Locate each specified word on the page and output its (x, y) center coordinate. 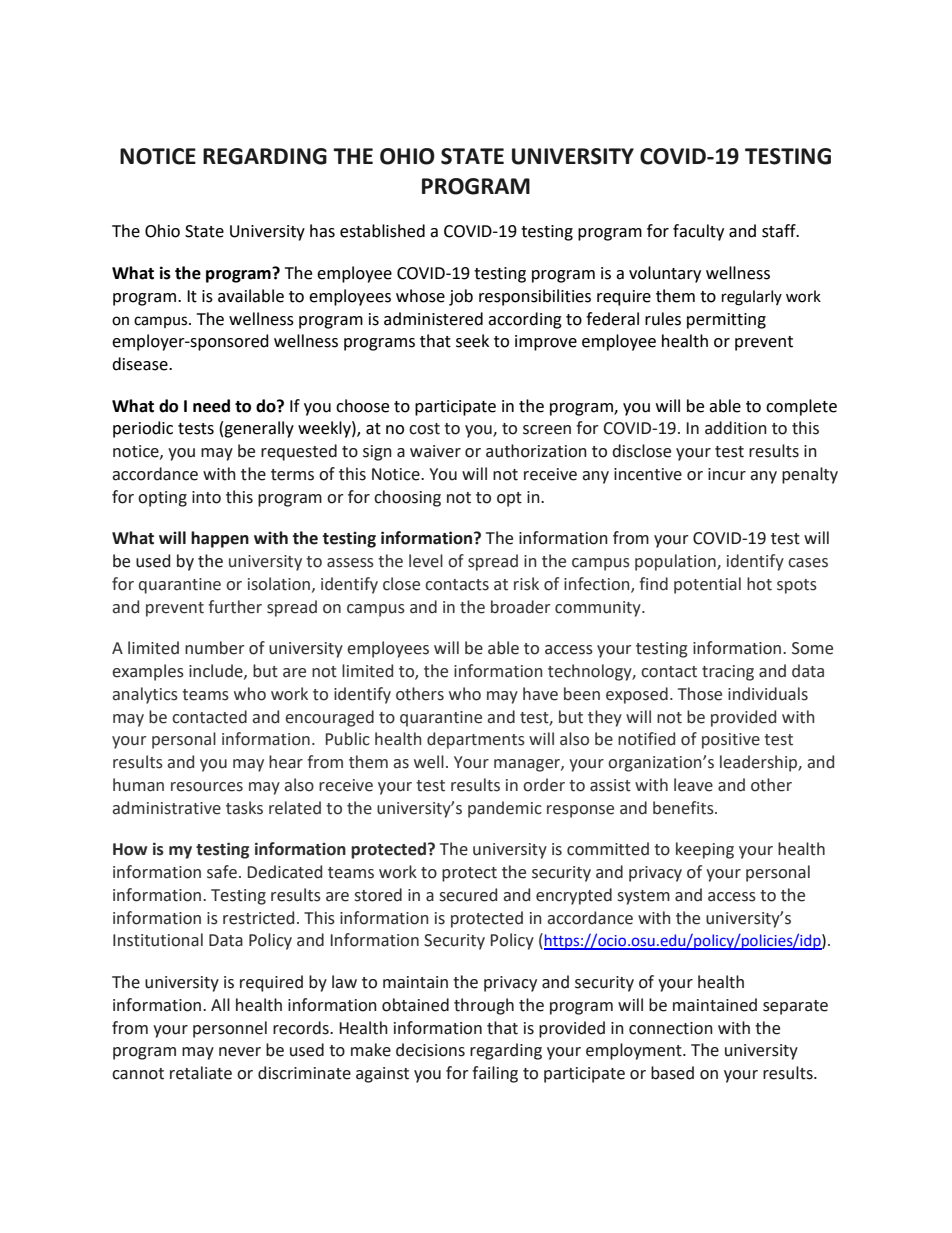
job (461, 297)
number (215, 648)
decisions (430, 1050)
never (240, 1052)
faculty (698, 232)
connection (671, 1028)
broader (520, 607)
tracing (728, 673)
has (322, 231)
